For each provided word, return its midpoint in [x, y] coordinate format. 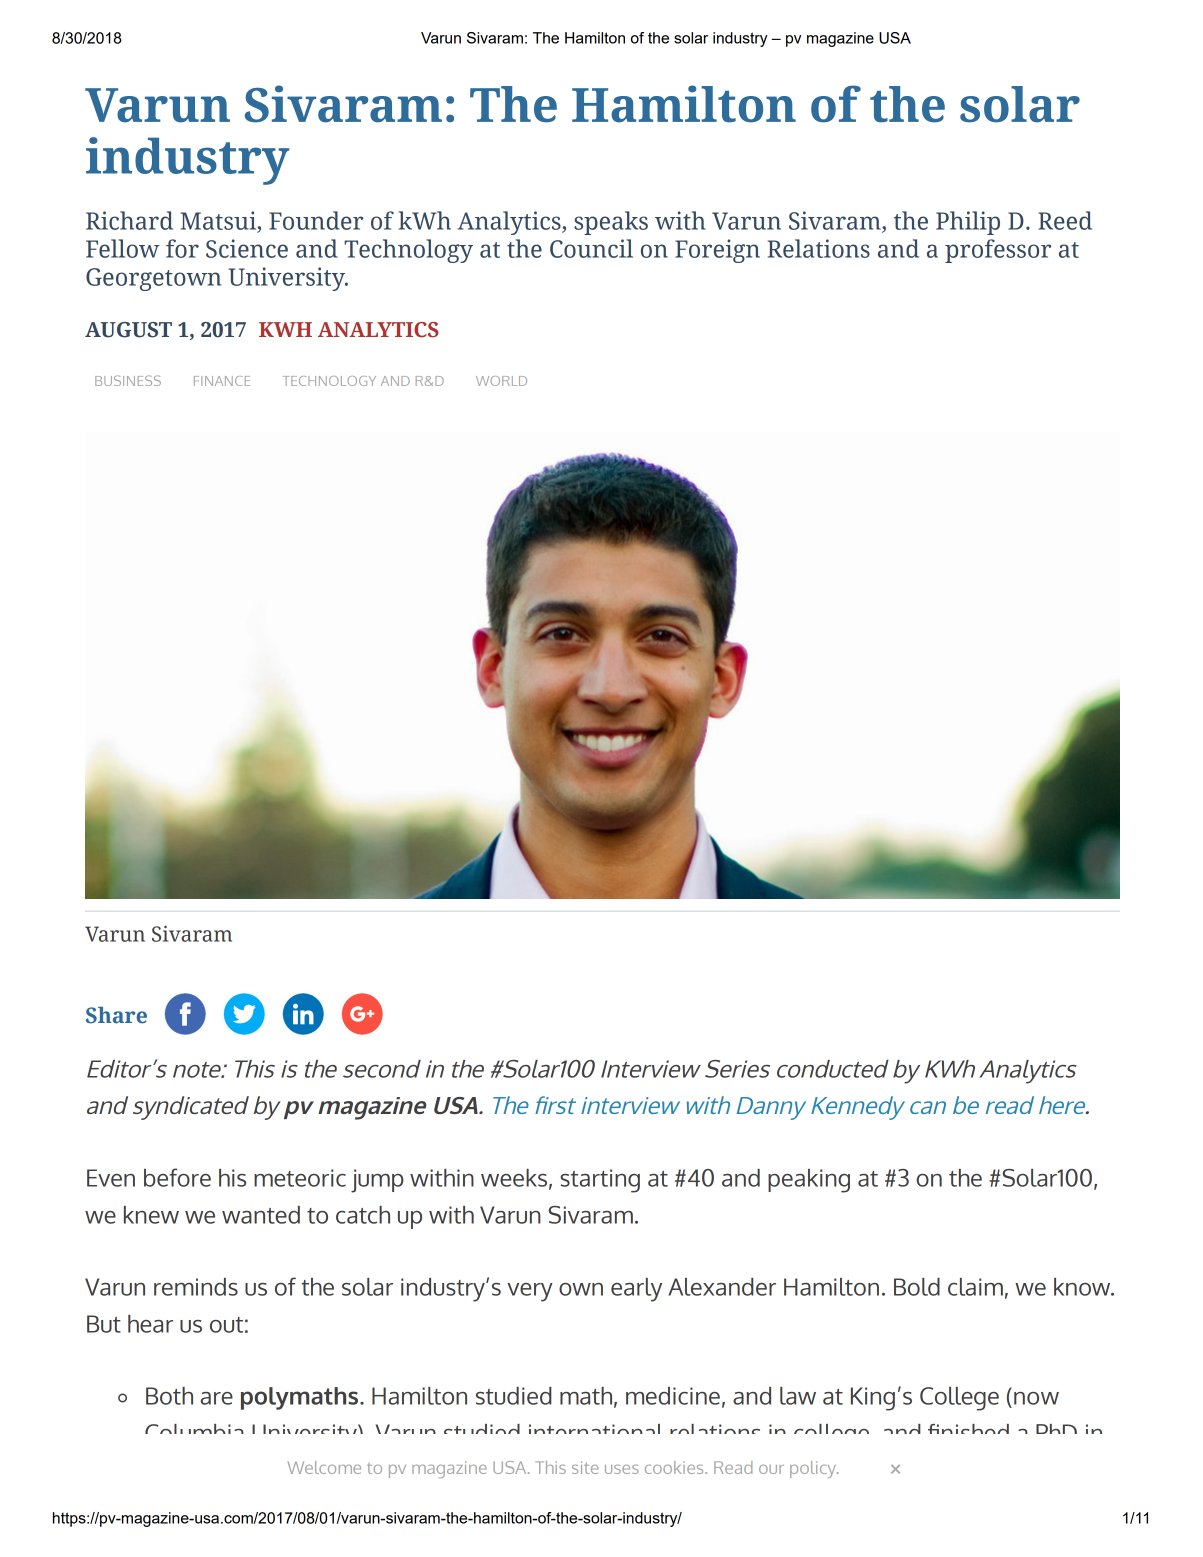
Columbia [194, 1429]
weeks [514, 1178]
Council [591, 248]
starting [600, 1181]
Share [116, 1015]
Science [247, 248]
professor [998, 251]
